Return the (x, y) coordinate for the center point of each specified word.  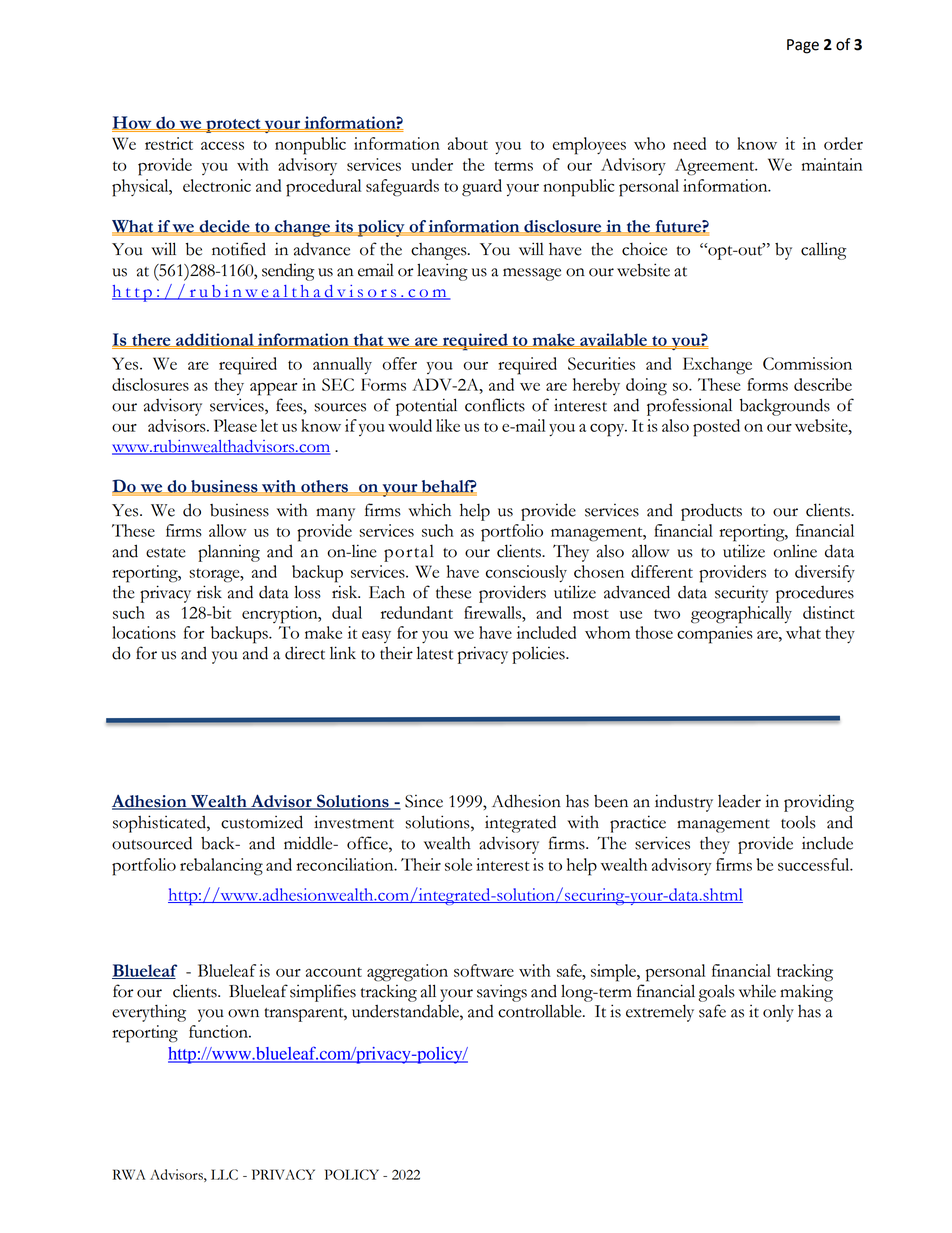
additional (215, 340)
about (468, 143)
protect (233, 126)
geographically (741, 615)
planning (229, 553)
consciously (526, 573)
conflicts (495, 405)
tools (798, 822)
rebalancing (221, 867)
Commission (807, 363)
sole (458, 864)
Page (803, 46)
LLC (224, 1174)
